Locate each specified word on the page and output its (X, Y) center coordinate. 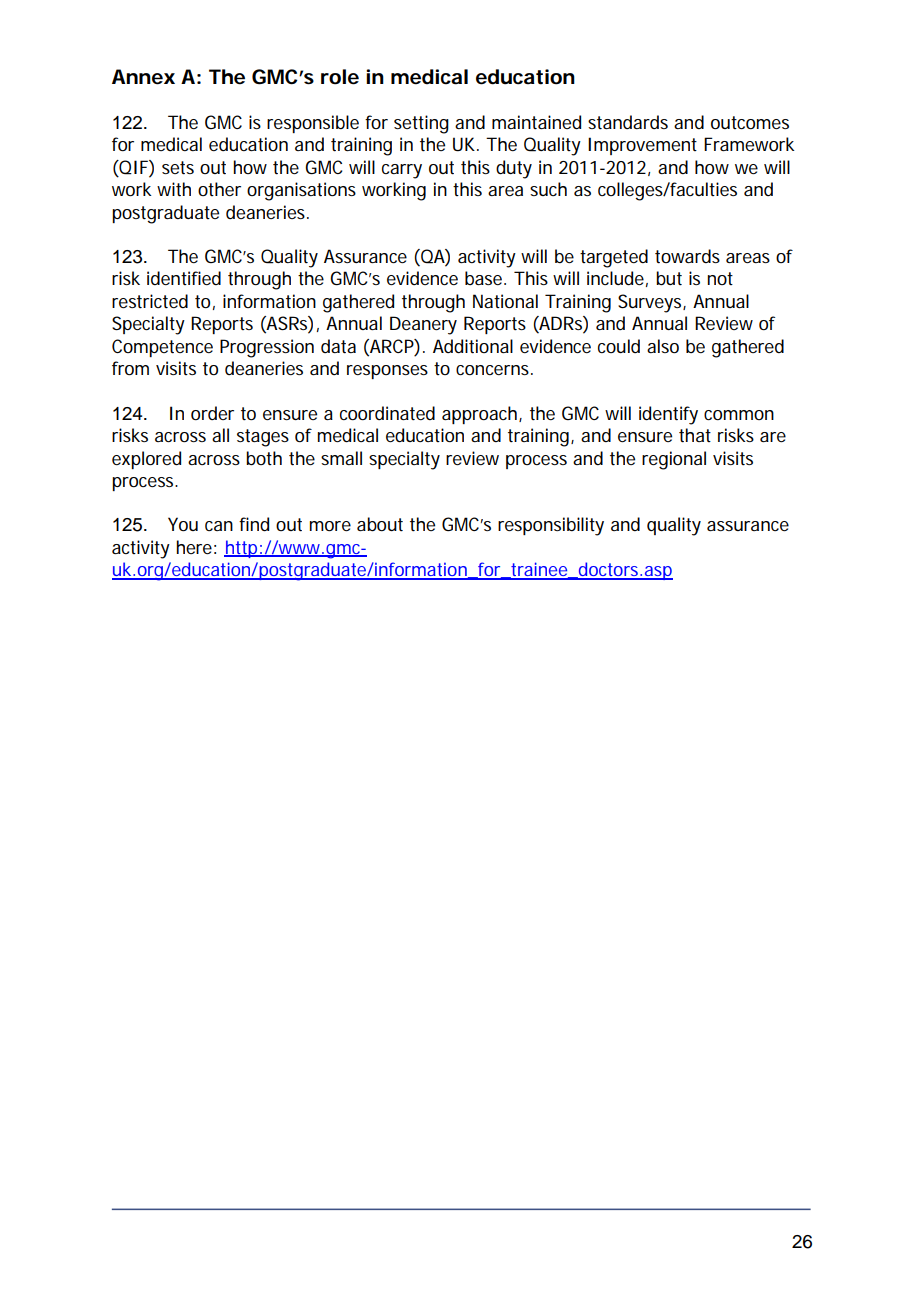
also (663, 346)
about (380, 524)
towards (687, 256)
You (183, 524)
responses (387, 372)
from (130, 368)
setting (421, 124)
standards (628, 122)
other (219, 189)
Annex (143, 77)
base (485, 278)
